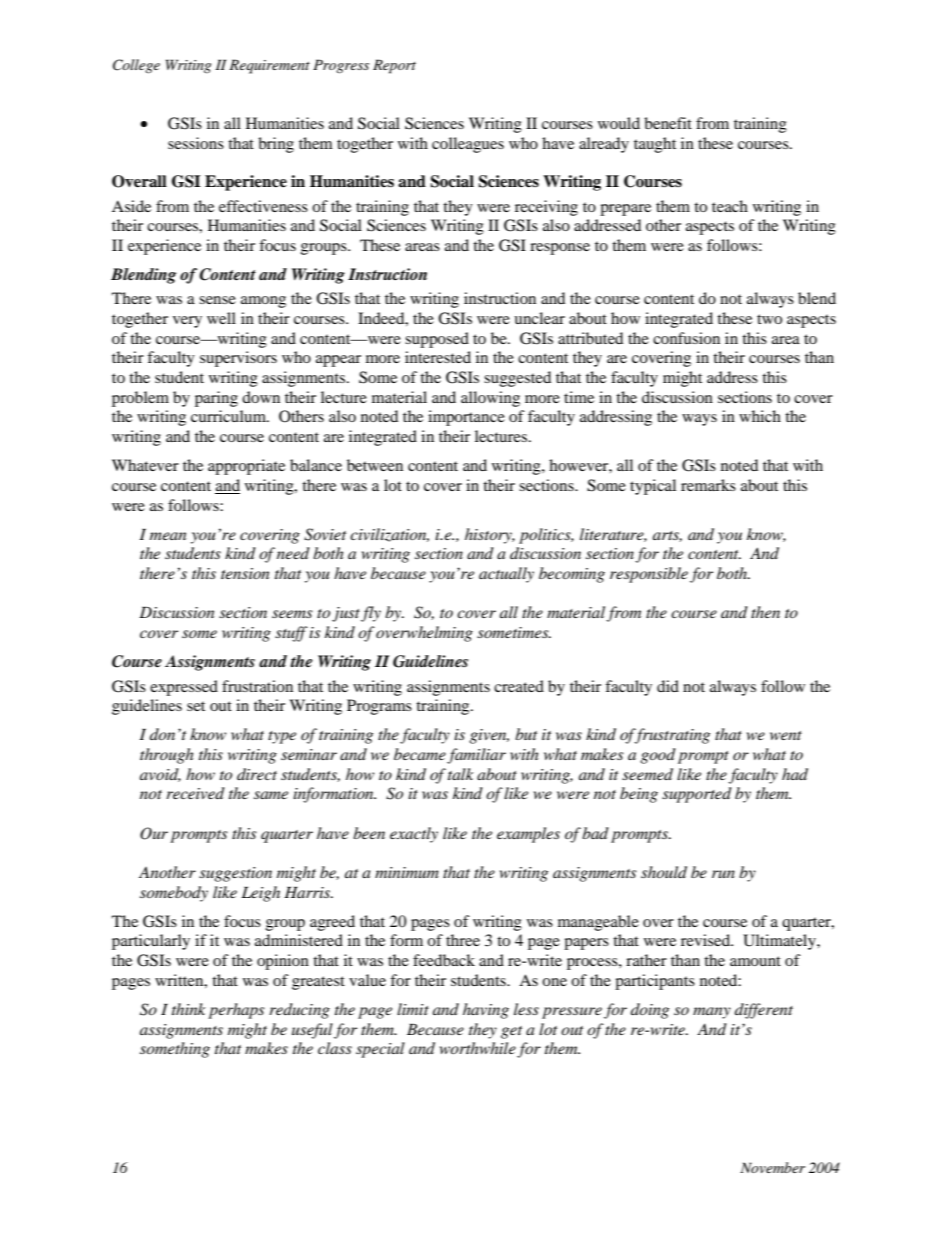  What do you see at coordinates (668, 123) in the document?
I see `benefit` at bounding box center [668, 123].
